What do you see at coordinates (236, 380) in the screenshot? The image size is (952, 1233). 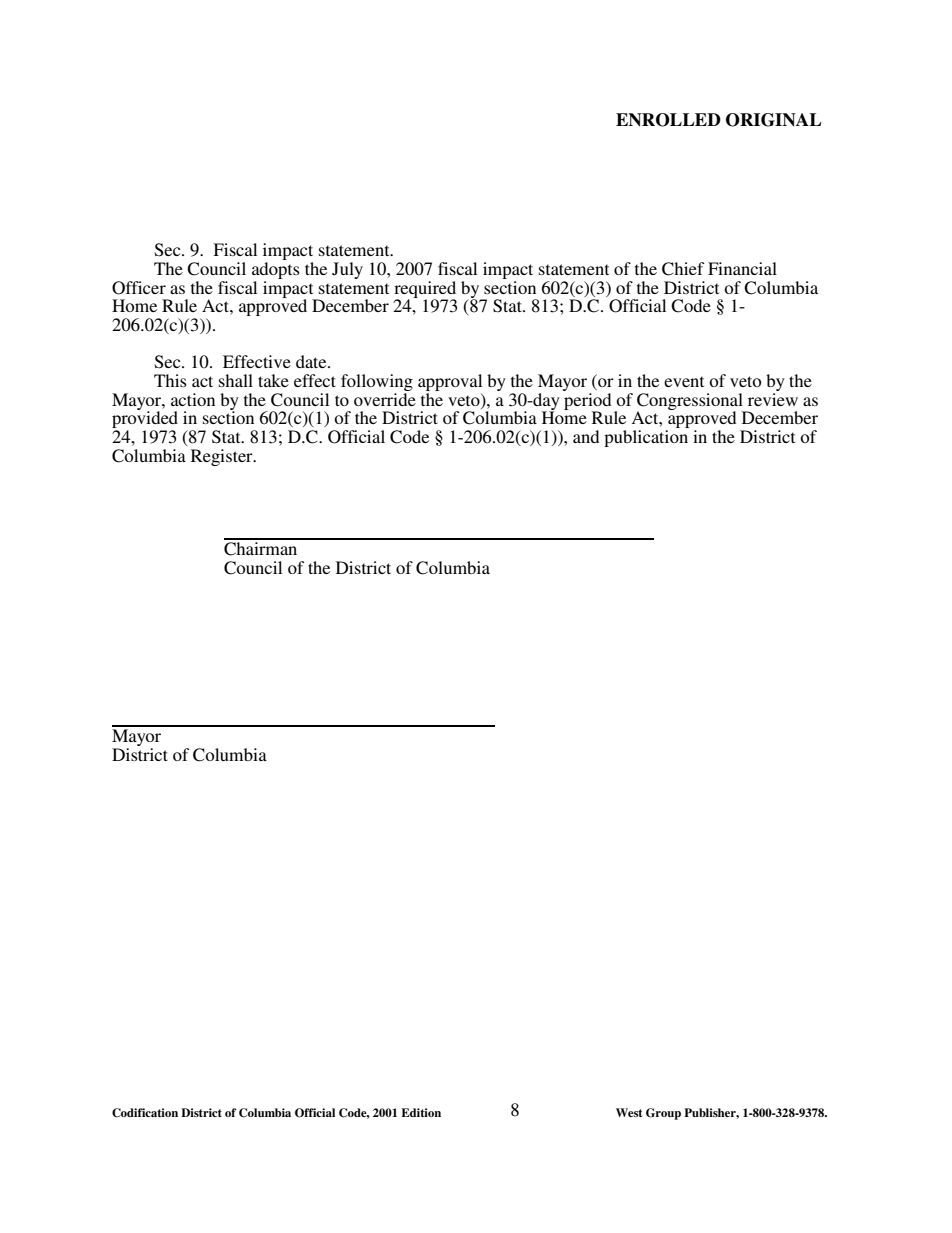 I see `shall` at bounding box center [236, 380].
